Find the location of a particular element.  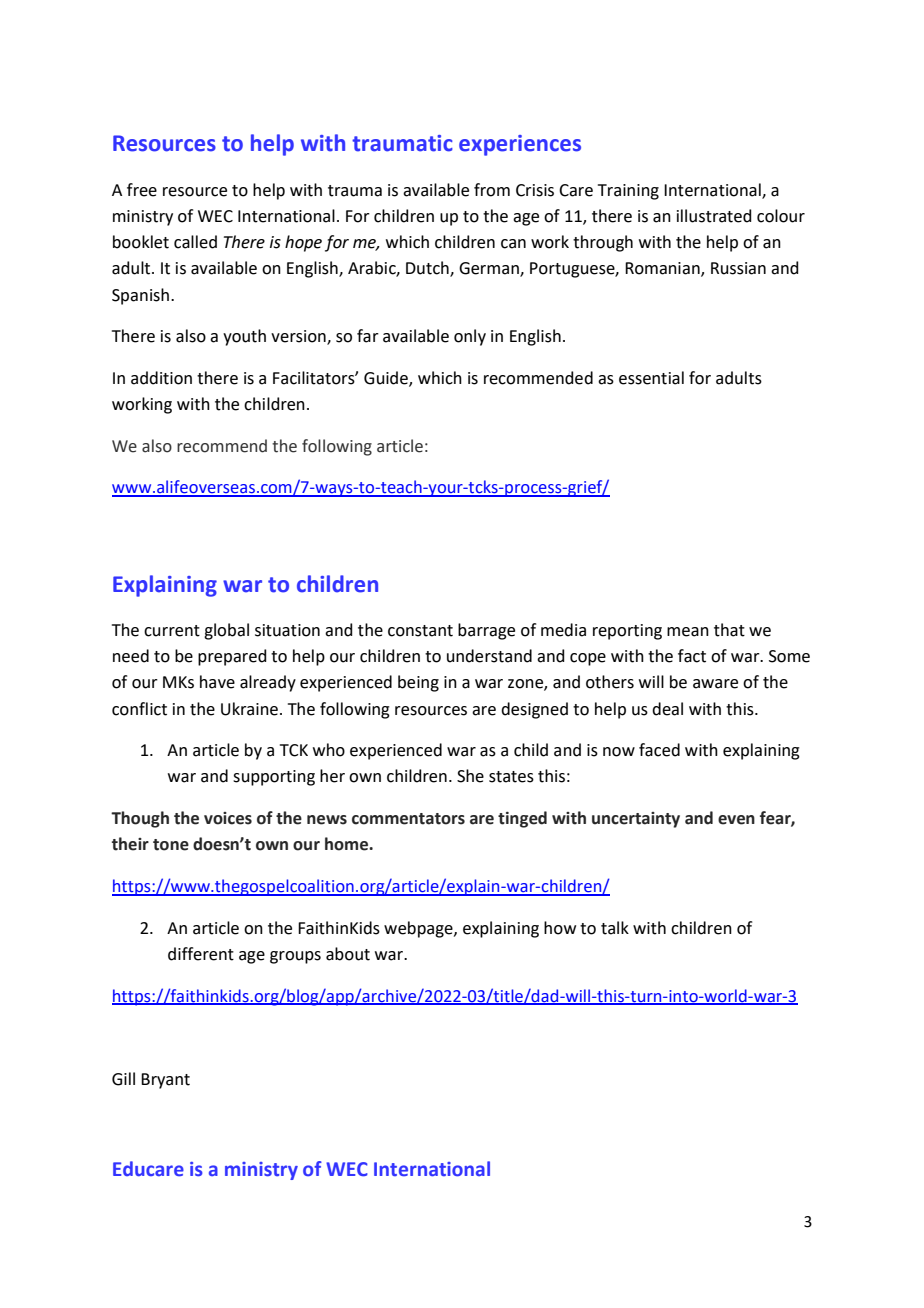

barrage is located at coordinates (486, 631).
